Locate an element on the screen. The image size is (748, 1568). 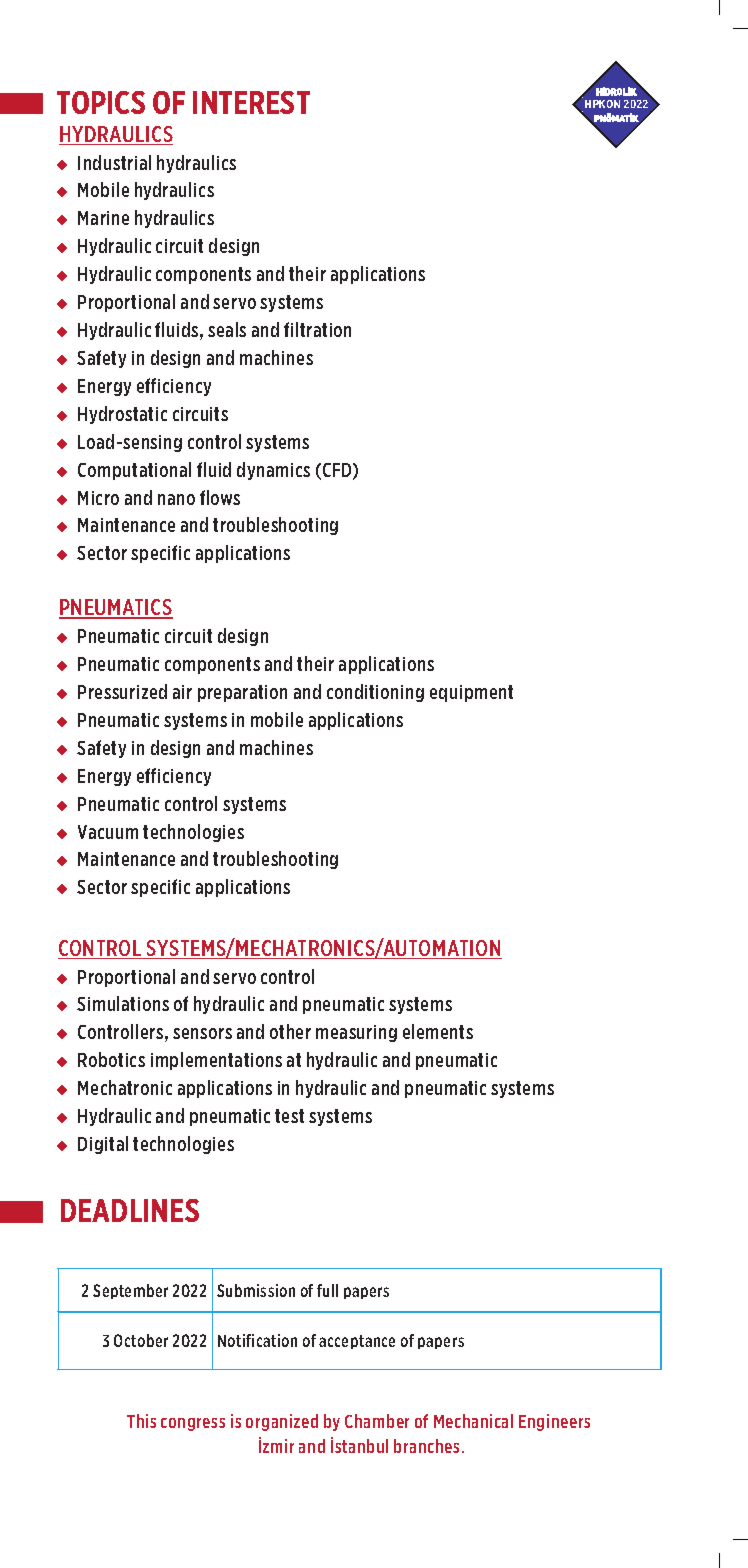
Mechanical is located at coordinates (473, 1421).
